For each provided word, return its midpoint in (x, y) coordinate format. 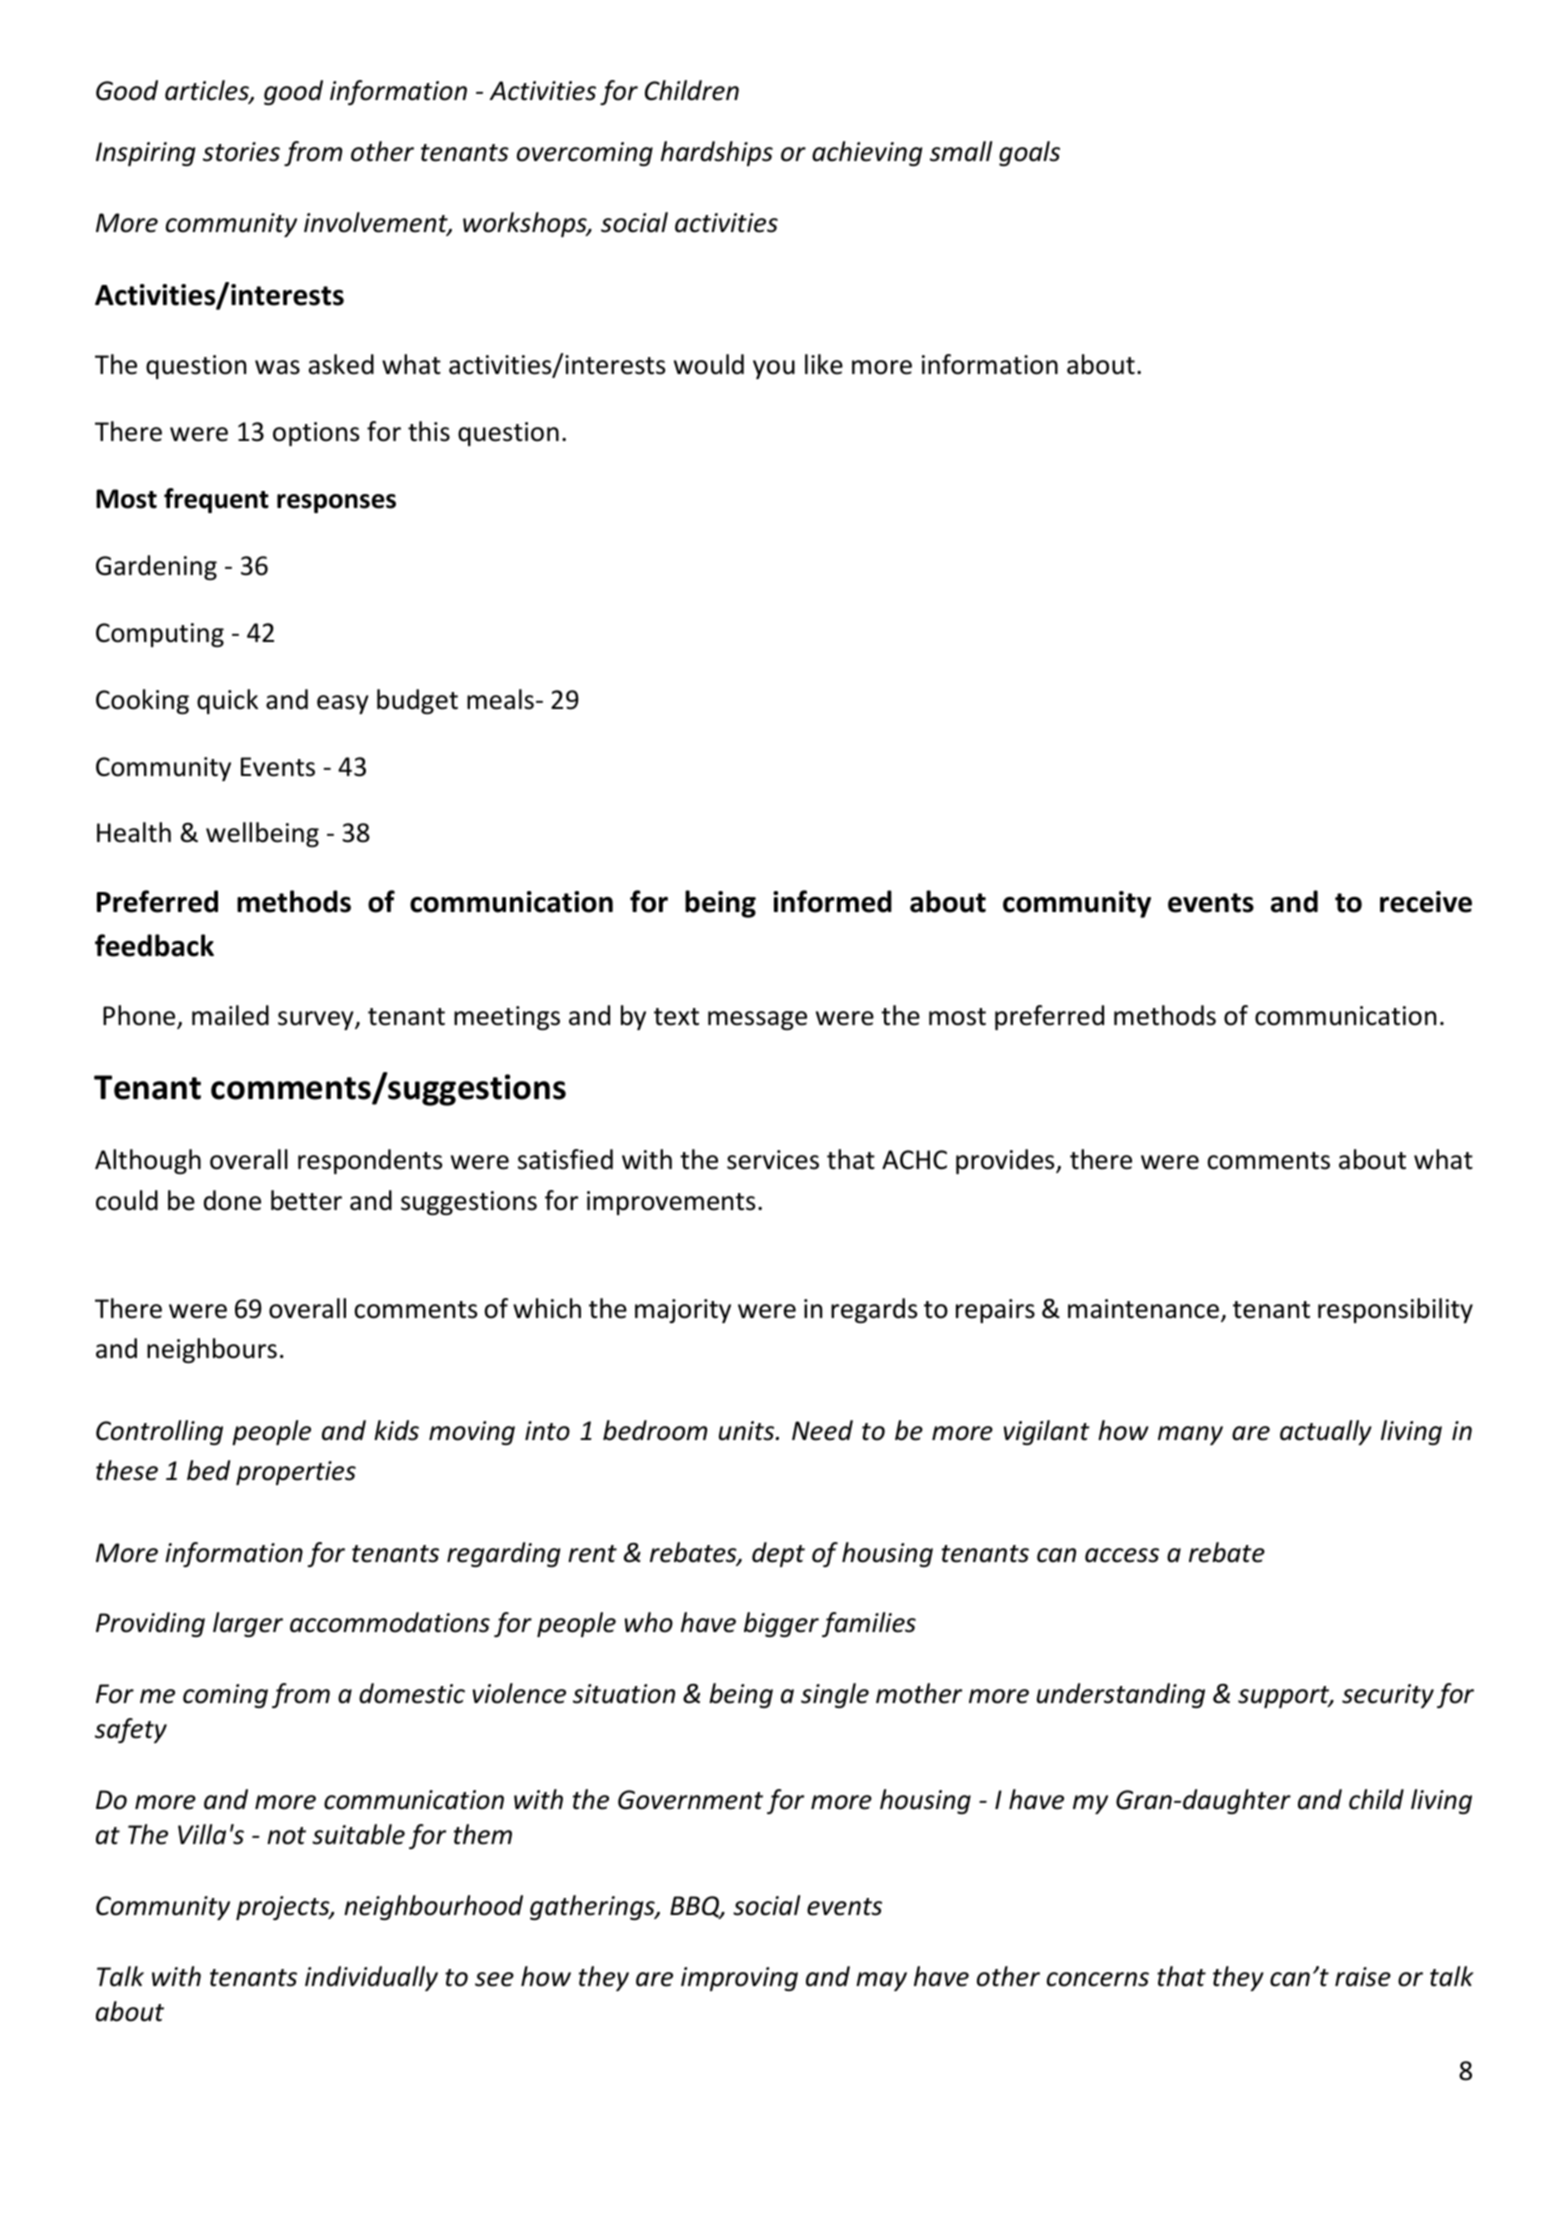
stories (241, 152)
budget (417, 701)
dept (778, 1554)
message (757, 1020)
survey (317, 1020)
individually (371, 1978)
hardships (717, 153)
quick (227, 701)
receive (1426, 902)
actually (1326, 1432)
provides (1006, 1161)
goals (1029, 153)
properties (296, 1473)
